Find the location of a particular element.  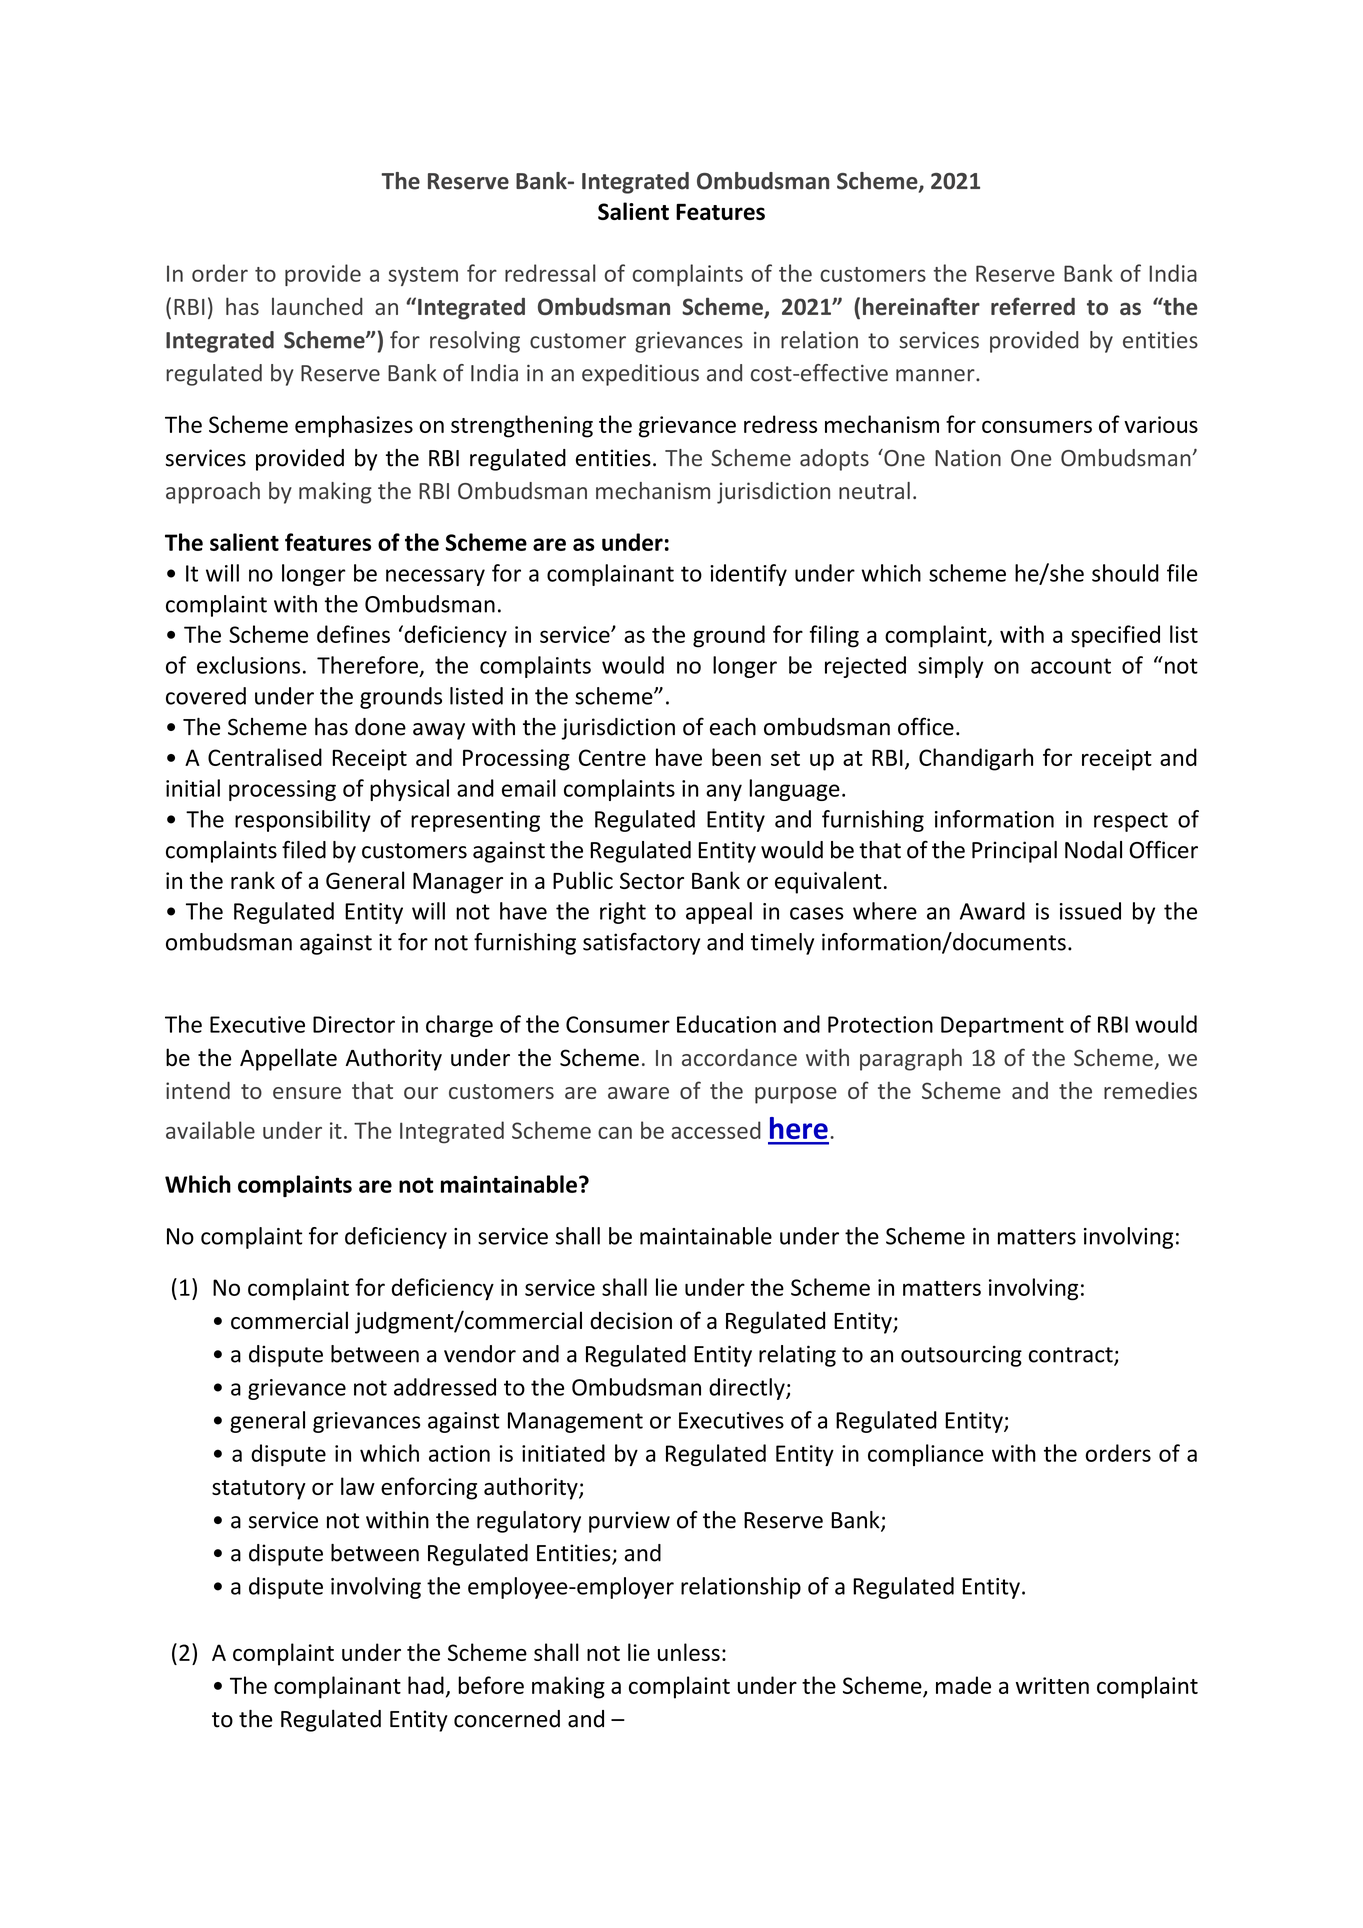

launched is located at coordinates (317, 306).
